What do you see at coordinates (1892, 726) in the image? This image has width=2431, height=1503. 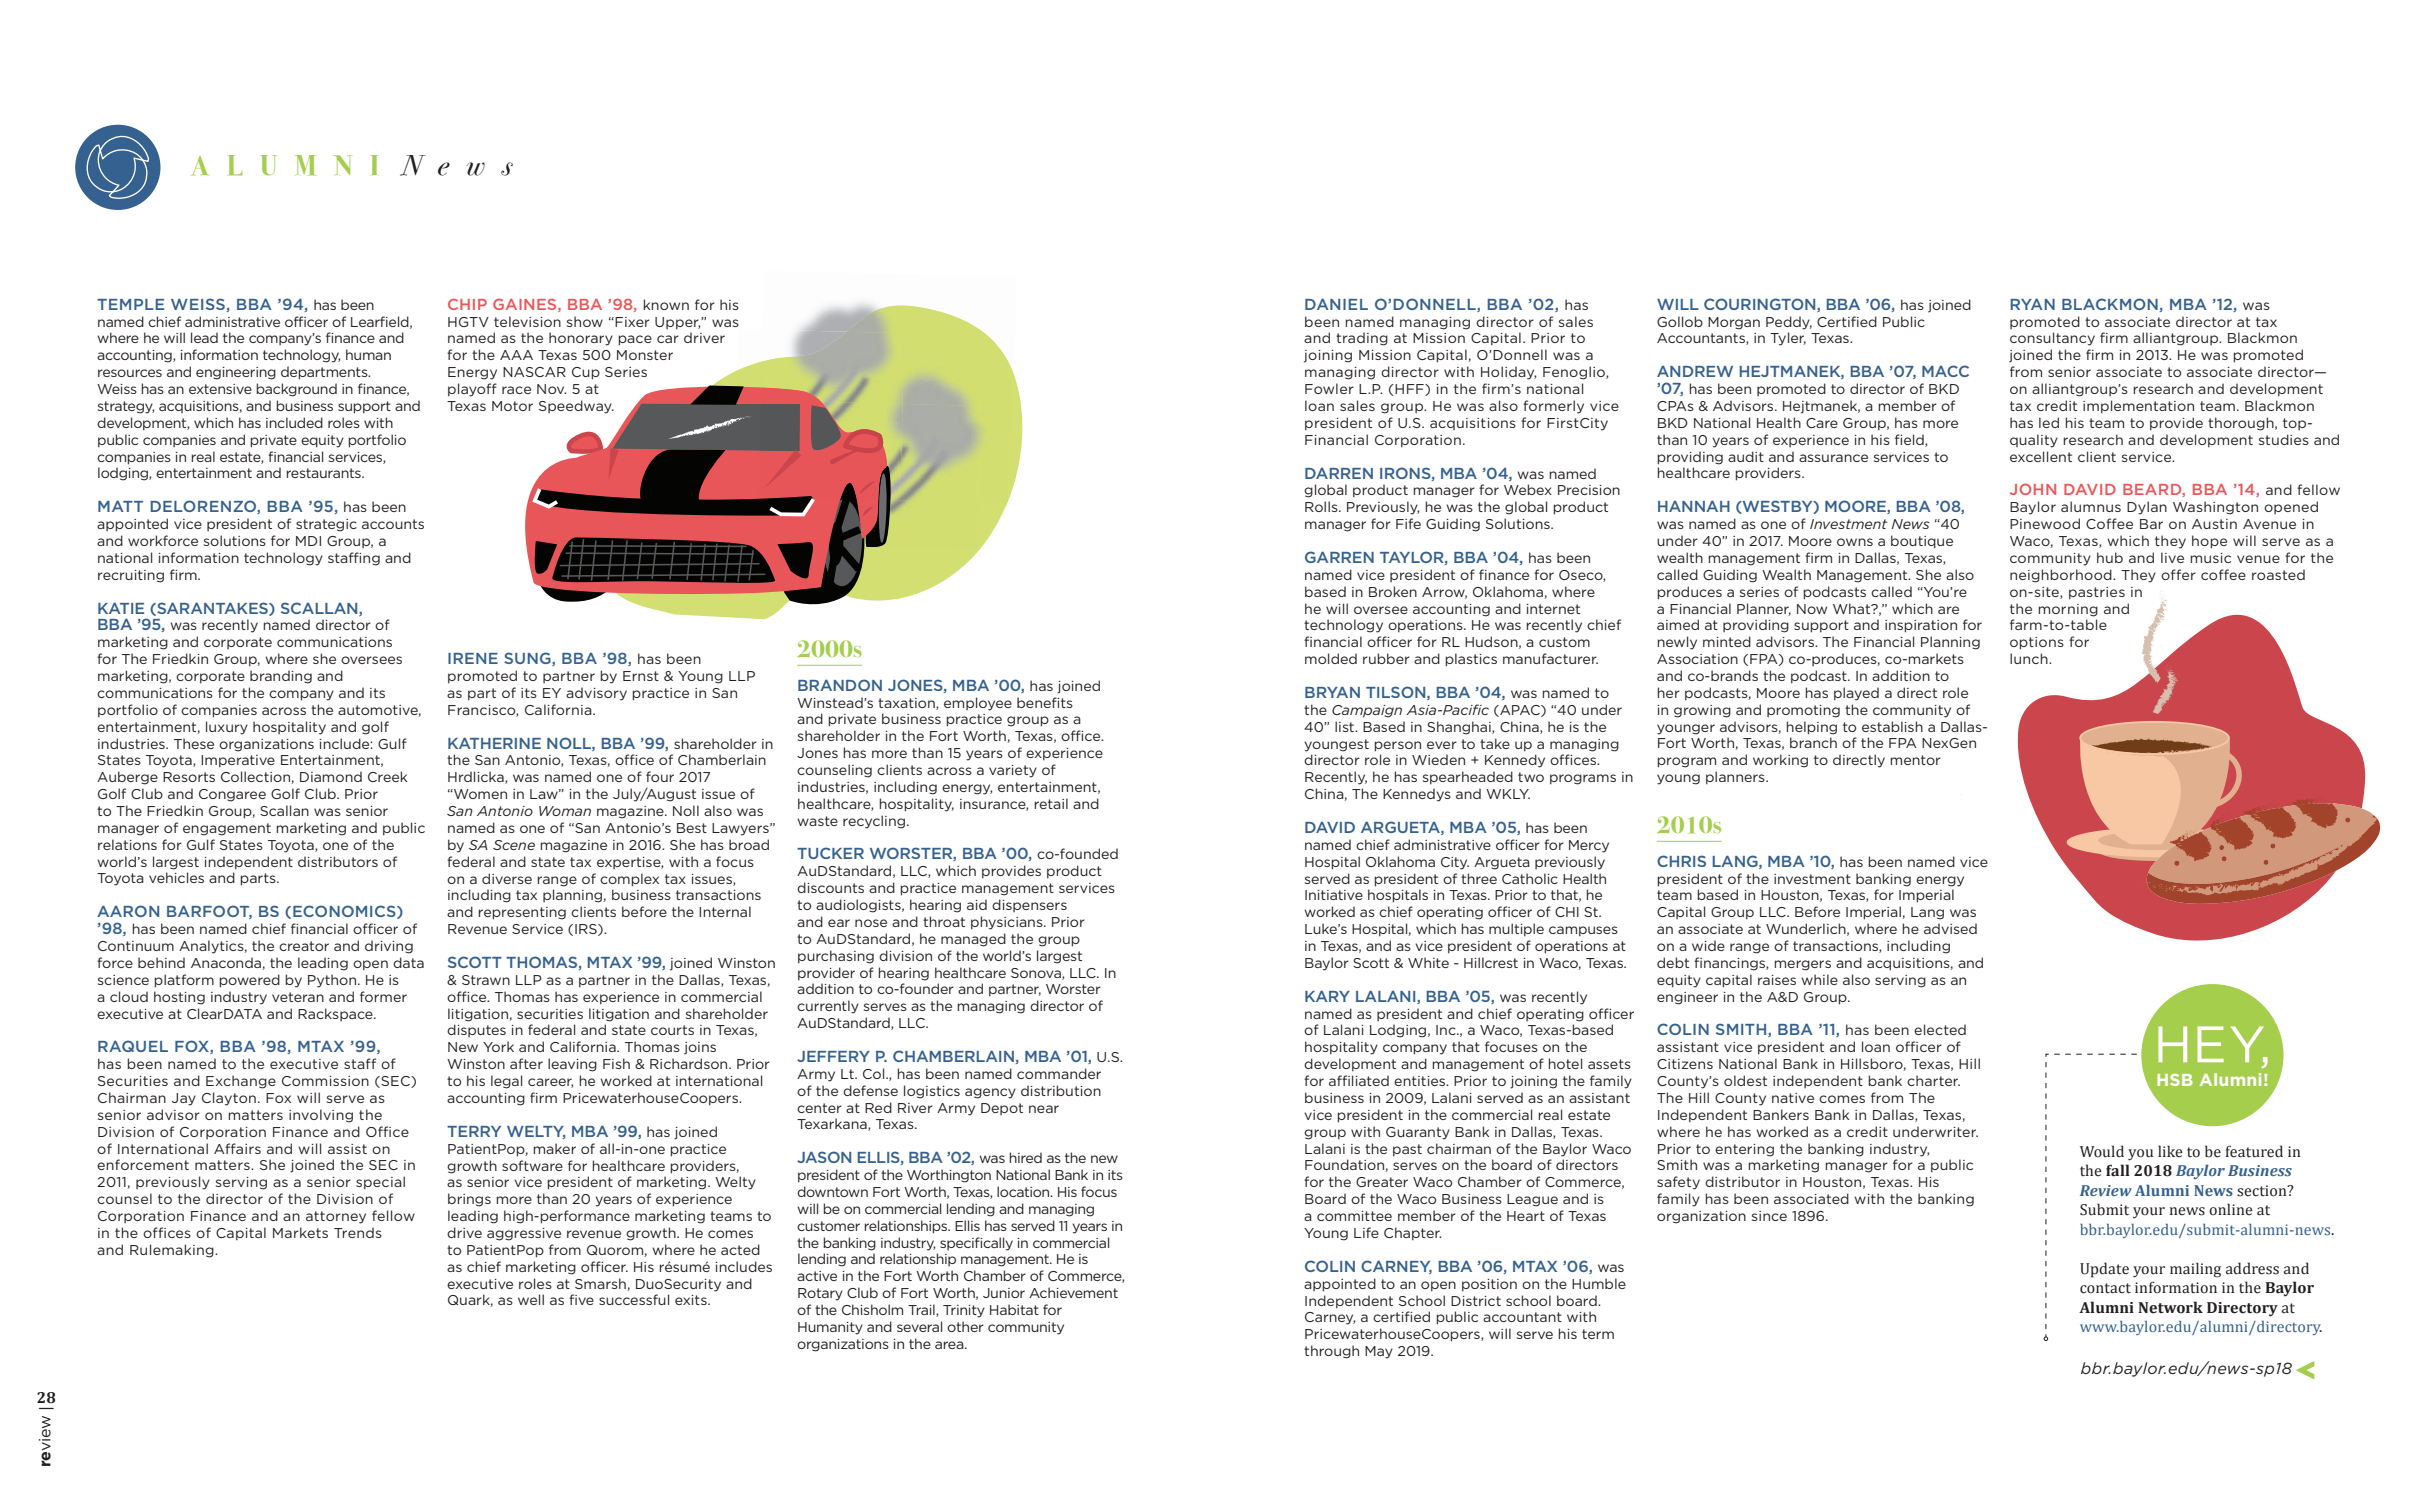 I see `establish` at bounding box center [1892, 726].
